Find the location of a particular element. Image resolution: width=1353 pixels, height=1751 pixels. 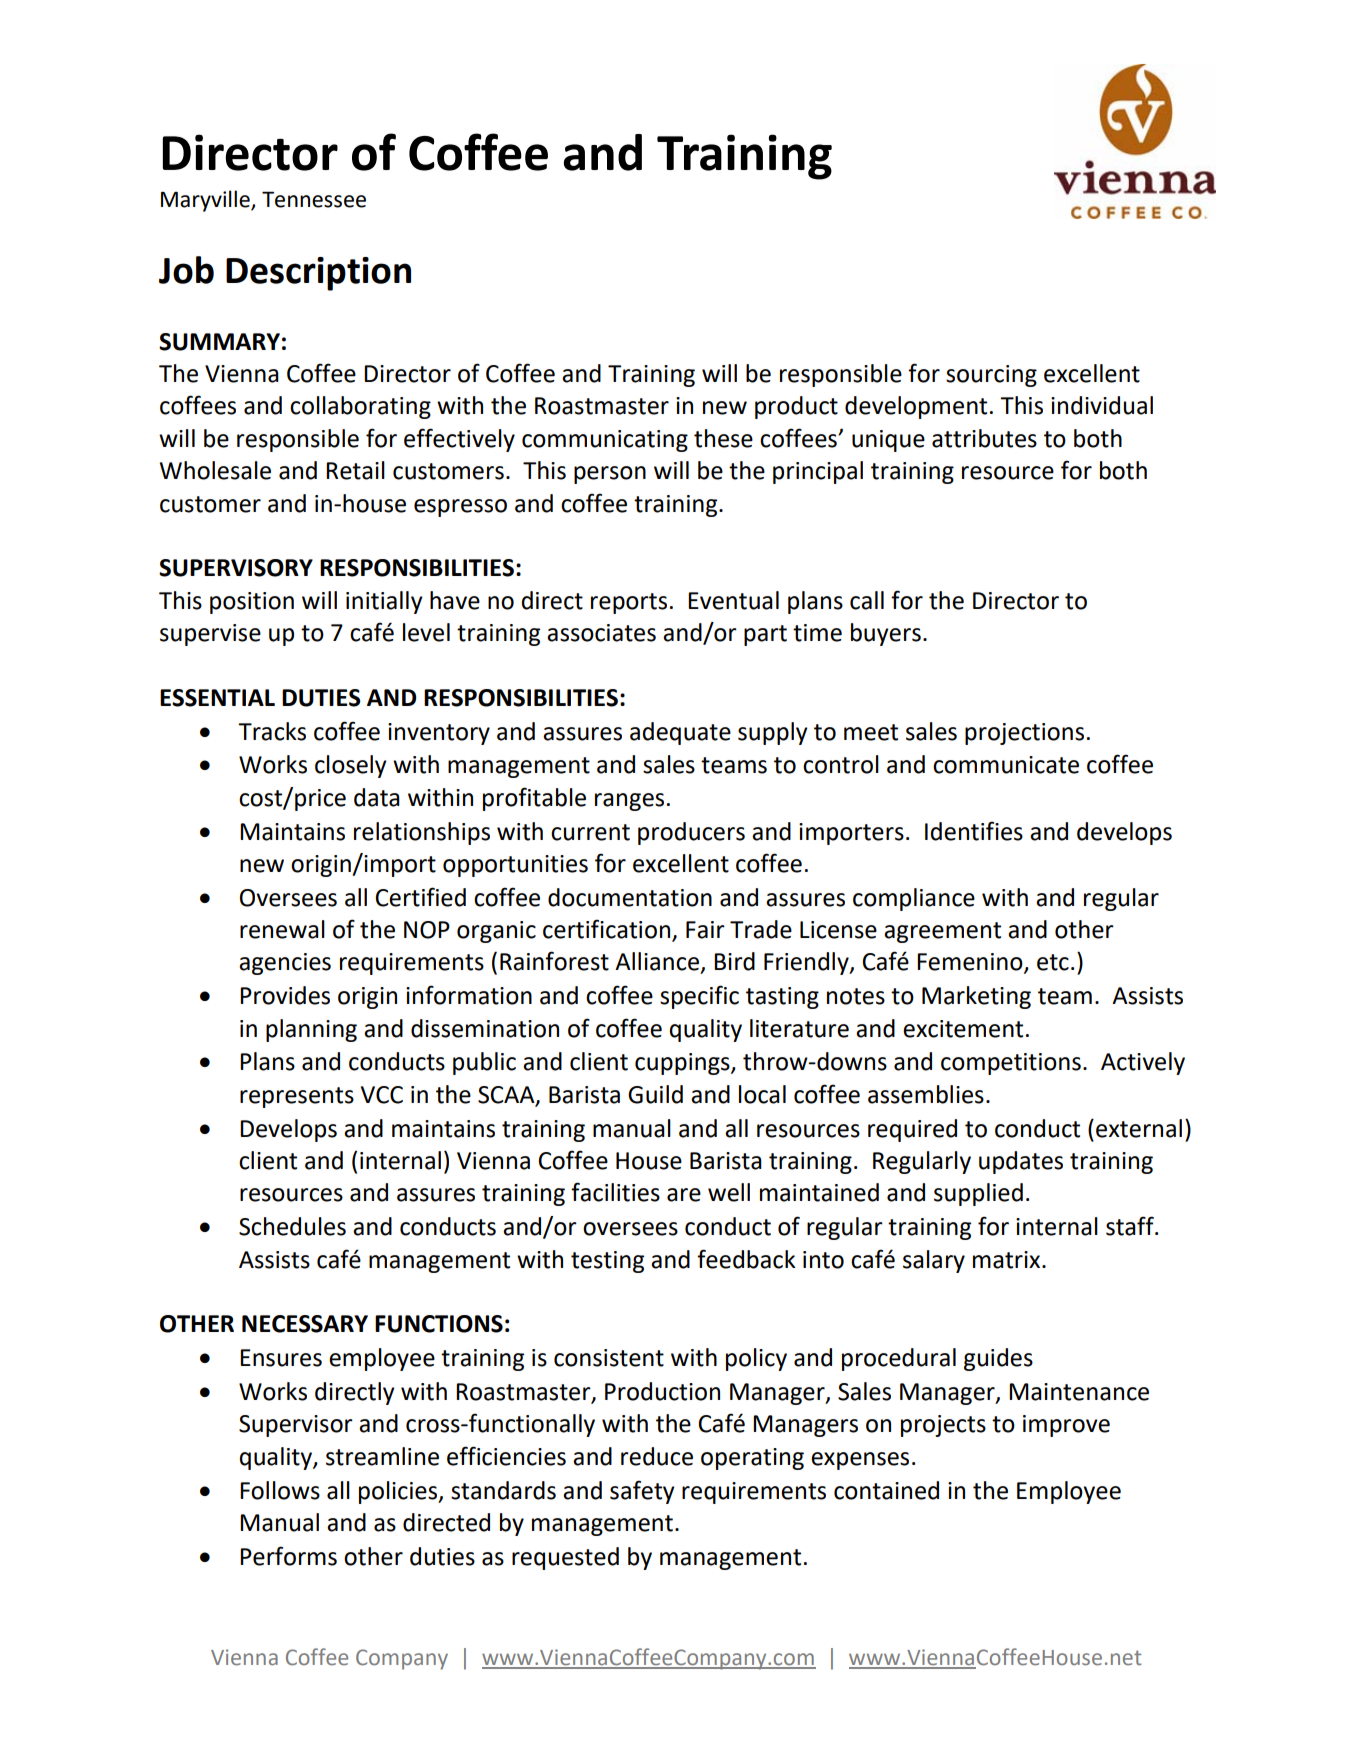

Follows is located at coordinates (280, 1490).
